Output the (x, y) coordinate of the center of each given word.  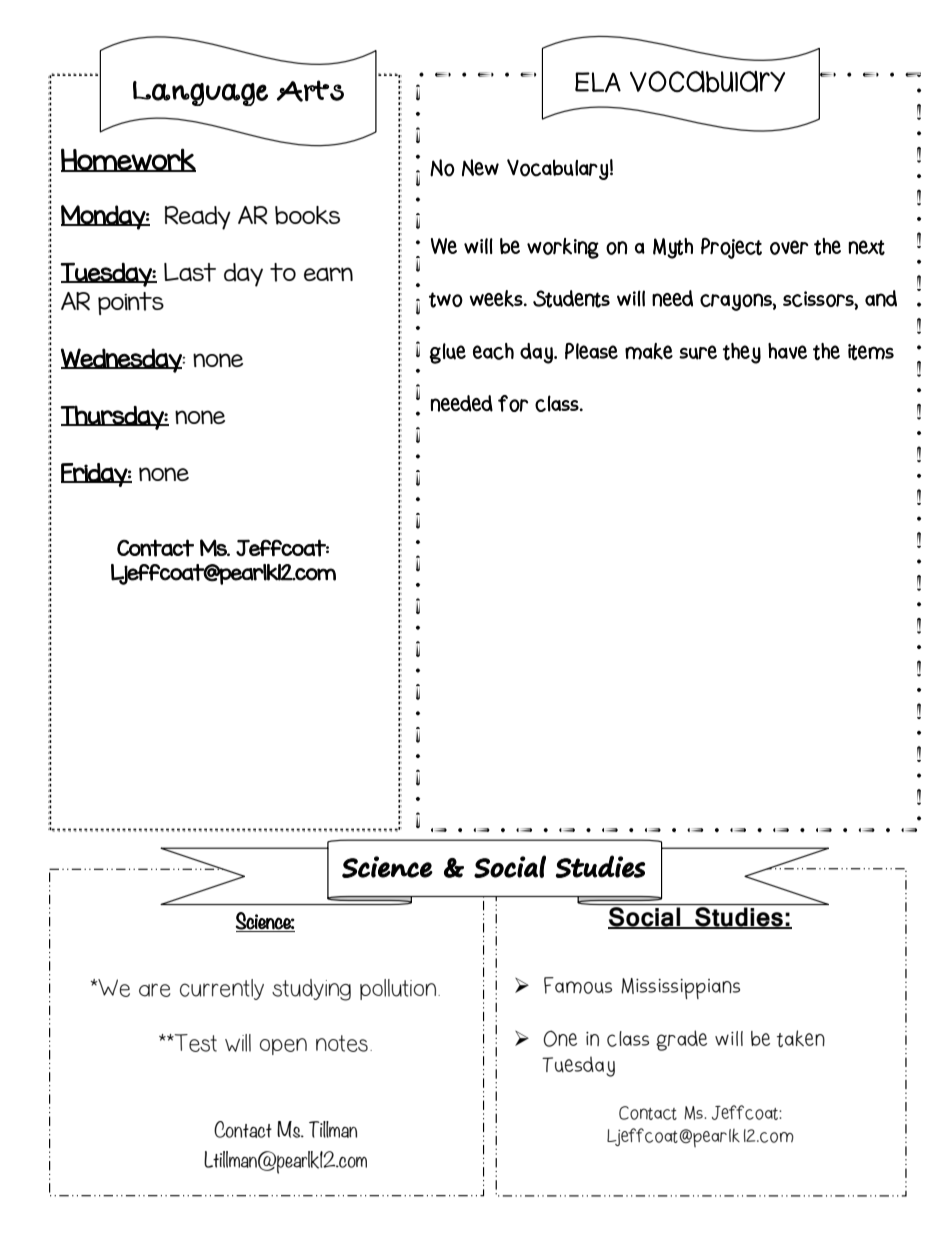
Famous (578, 985)
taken (801, 1038)
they (742, 353)
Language (200, 93)
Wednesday (122, 360)
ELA (598, 82)
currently (222, 989)
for (513, 403)
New (480, 168)
